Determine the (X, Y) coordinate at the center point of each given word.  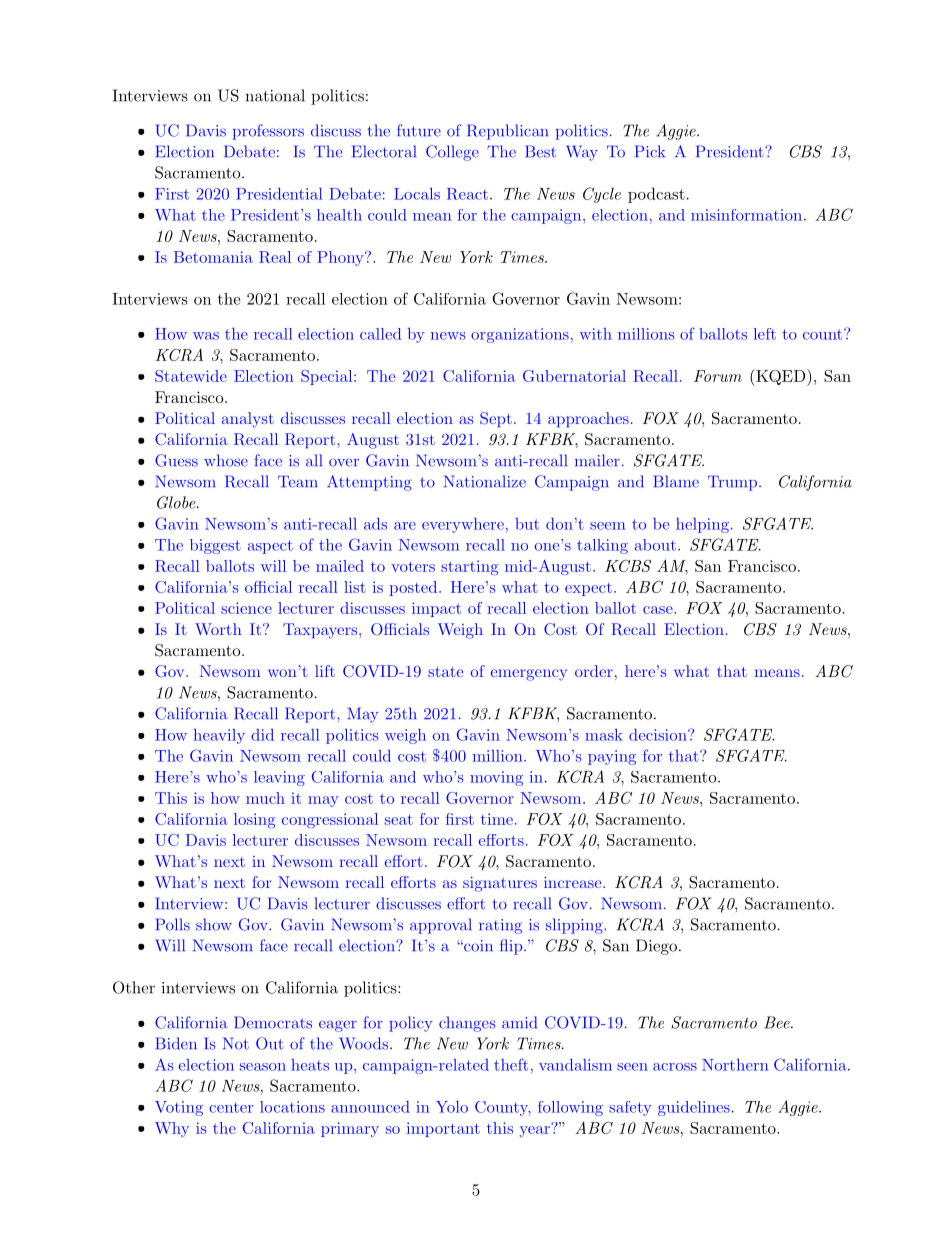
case (658, 610)
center (231, 1108)
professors (268, 132)
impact (436, 609)
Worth (218, 629)
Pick (650, 151)
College (452, 153)
